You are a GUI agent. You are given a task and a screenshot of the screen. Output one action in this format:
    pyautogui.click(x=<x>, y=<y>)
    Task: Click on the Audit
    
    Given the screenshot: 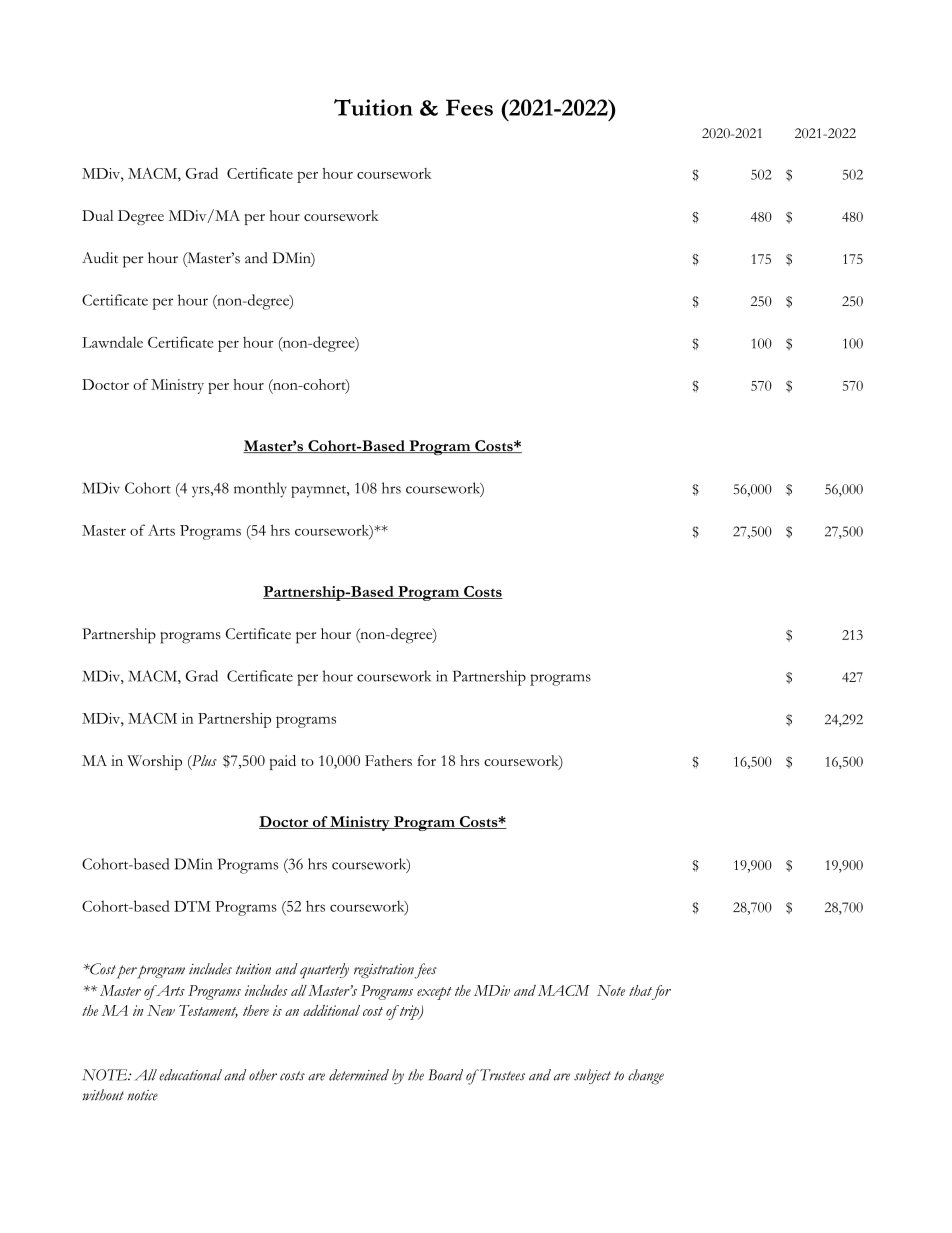 What is the action you would take?
    pyautogui.click(x=100, y=258)
